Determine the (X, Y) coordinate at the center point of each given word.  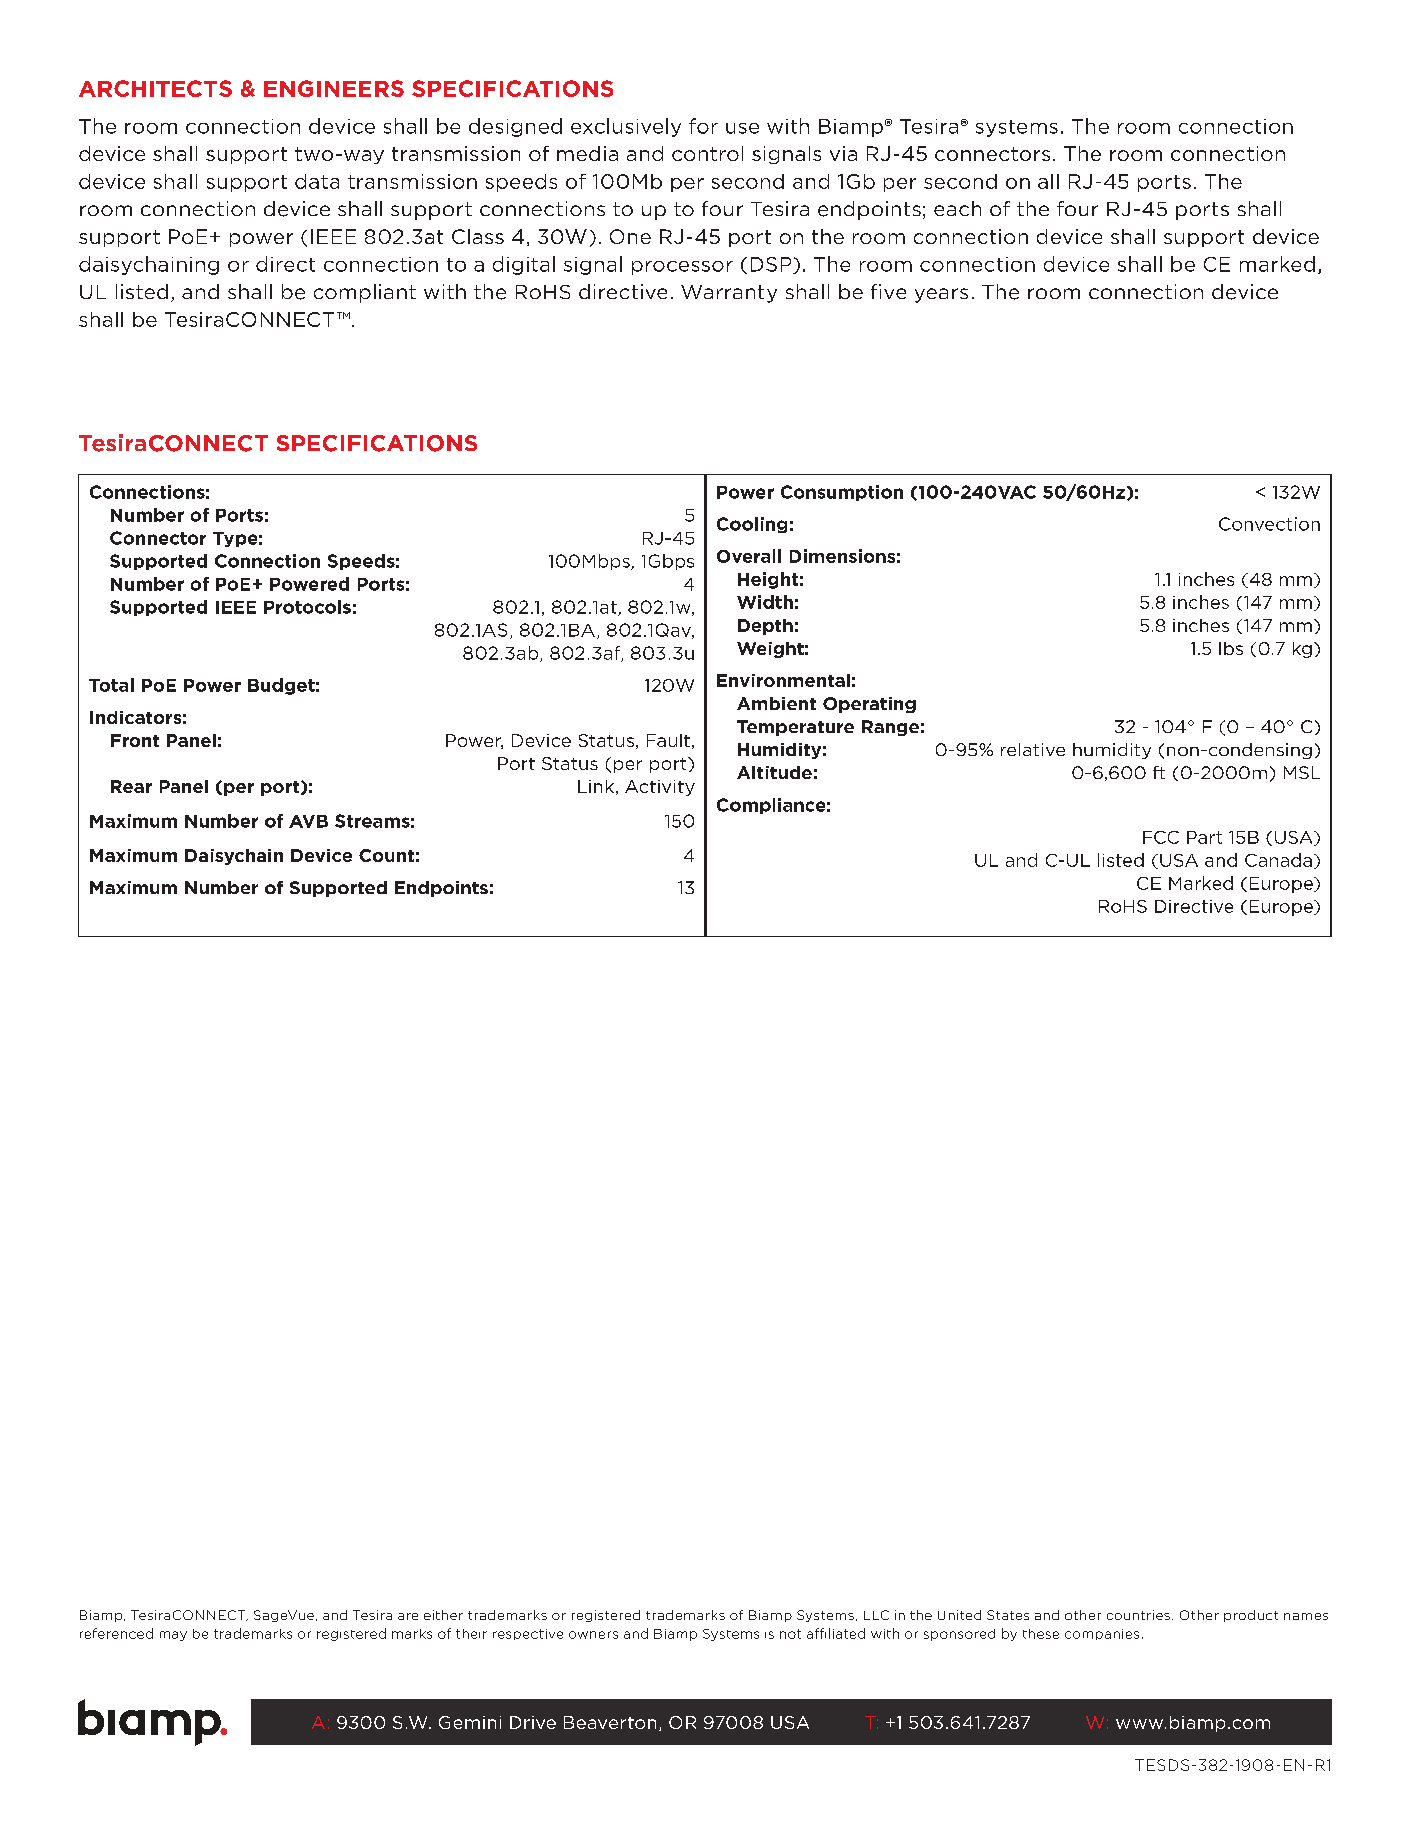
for (703, 126)
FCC (1161, 837)
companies (1102, 1634)
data (317, 181)
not (790, 1634)
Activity (660, 788)
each (957, 208)
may (173, 1636)
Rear (131, 786)
